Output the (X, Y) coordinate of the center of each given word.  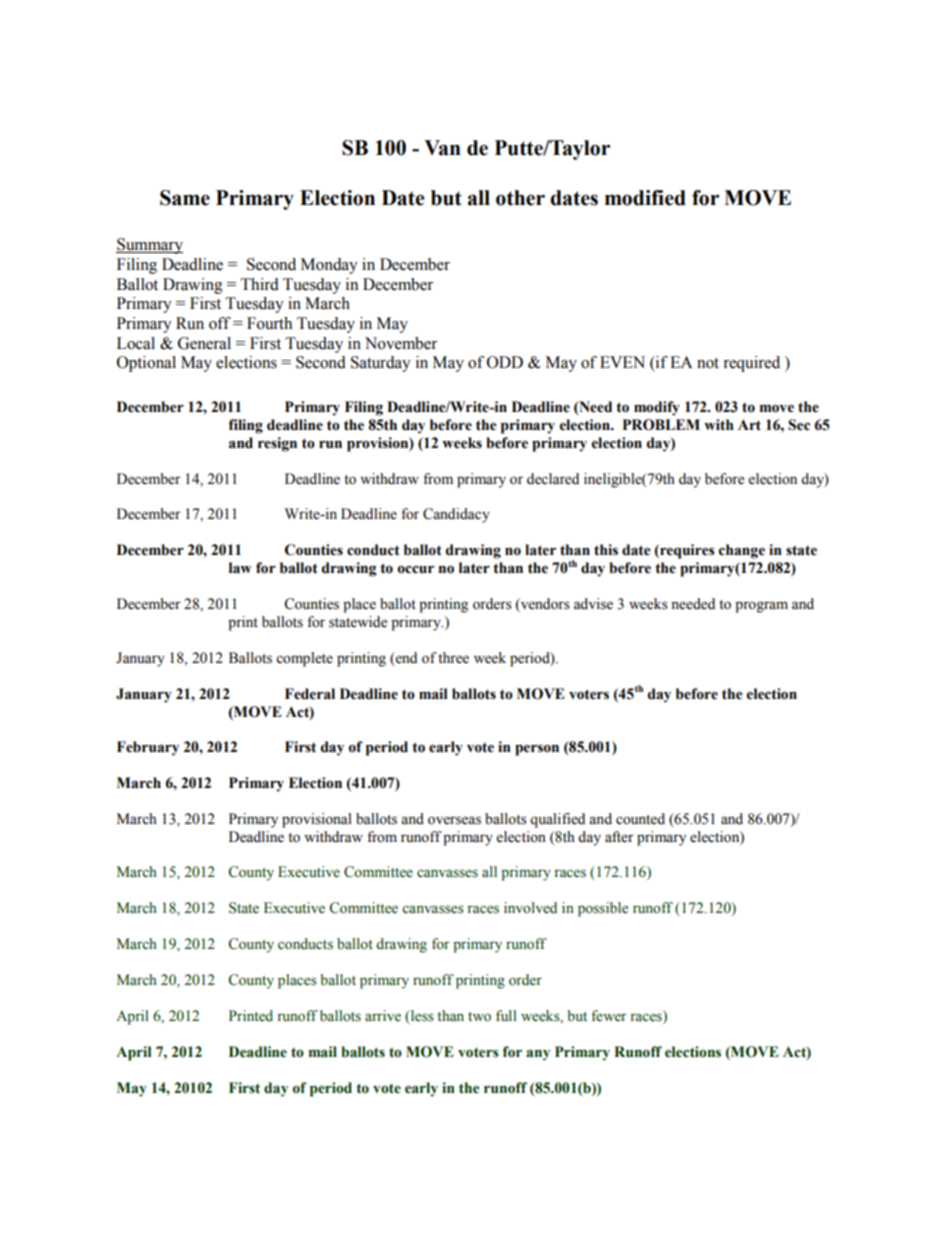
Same (185, 198)
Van (442, 148)
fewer (609, 1016)
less (421, 1016)
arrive (383, 1016)
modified (645, 198)
